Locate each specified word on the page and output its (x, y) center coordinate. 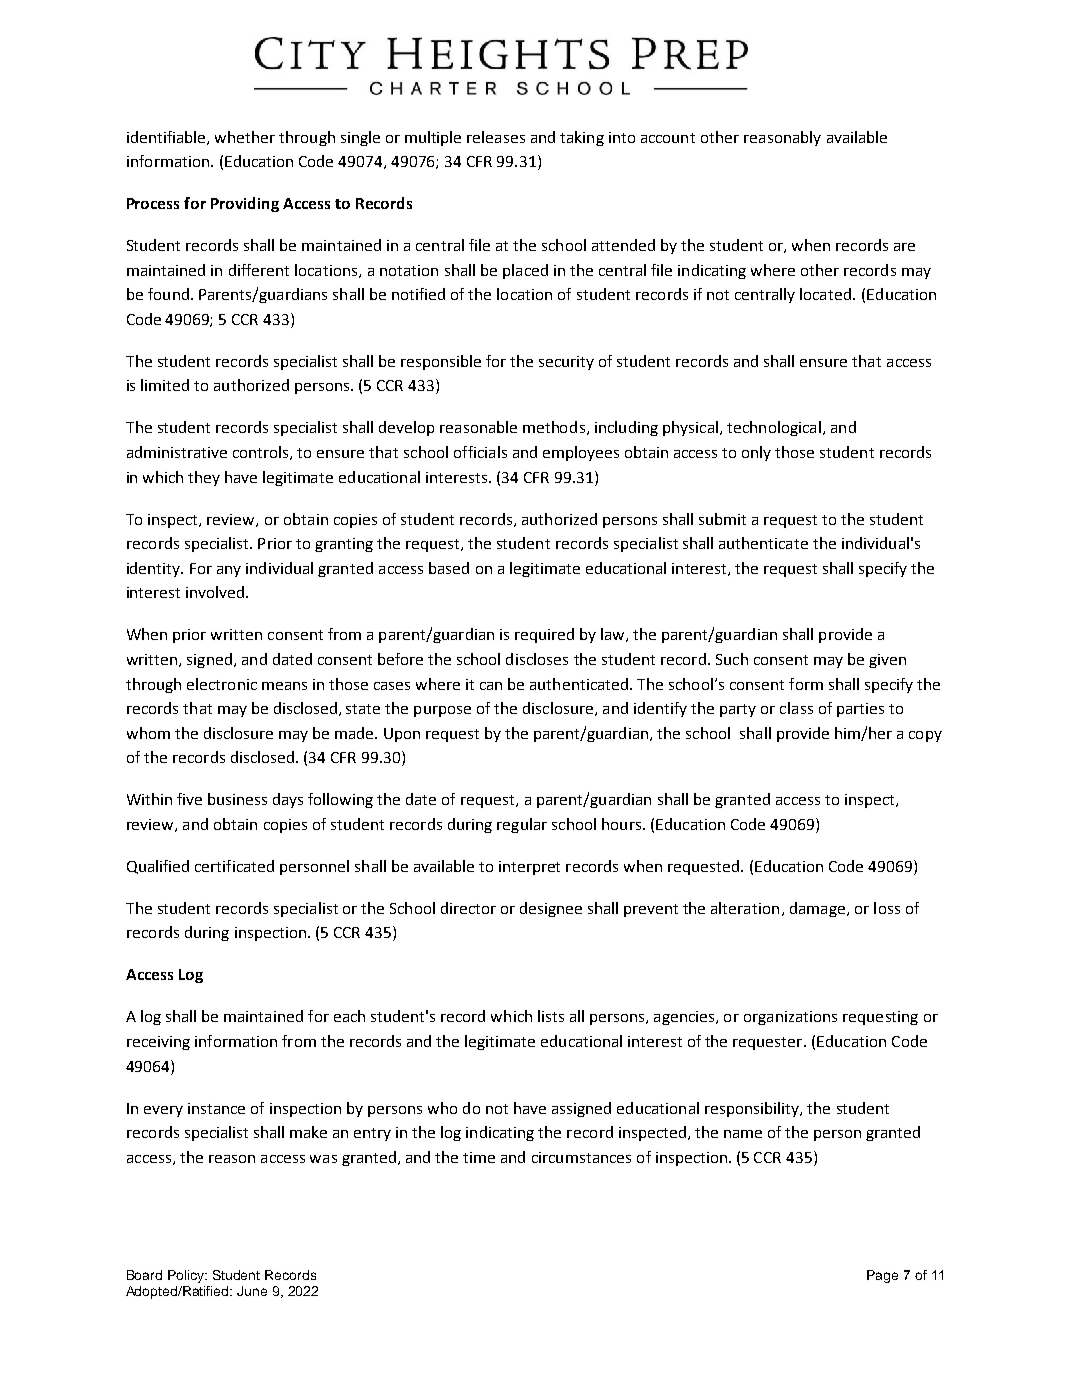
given (887, 661)
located (827, 294)
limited (165, 385)
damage (817, 909)
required (544, 635)
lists (551, 1016)
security (566, 363)
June (252, 1291)
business (237, 799)
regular (522, 825)
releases (496, 137)
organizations (790, 1018)
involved (215, 592)
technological (774, 428)
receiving (158, 1043)
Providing (245, 204)
